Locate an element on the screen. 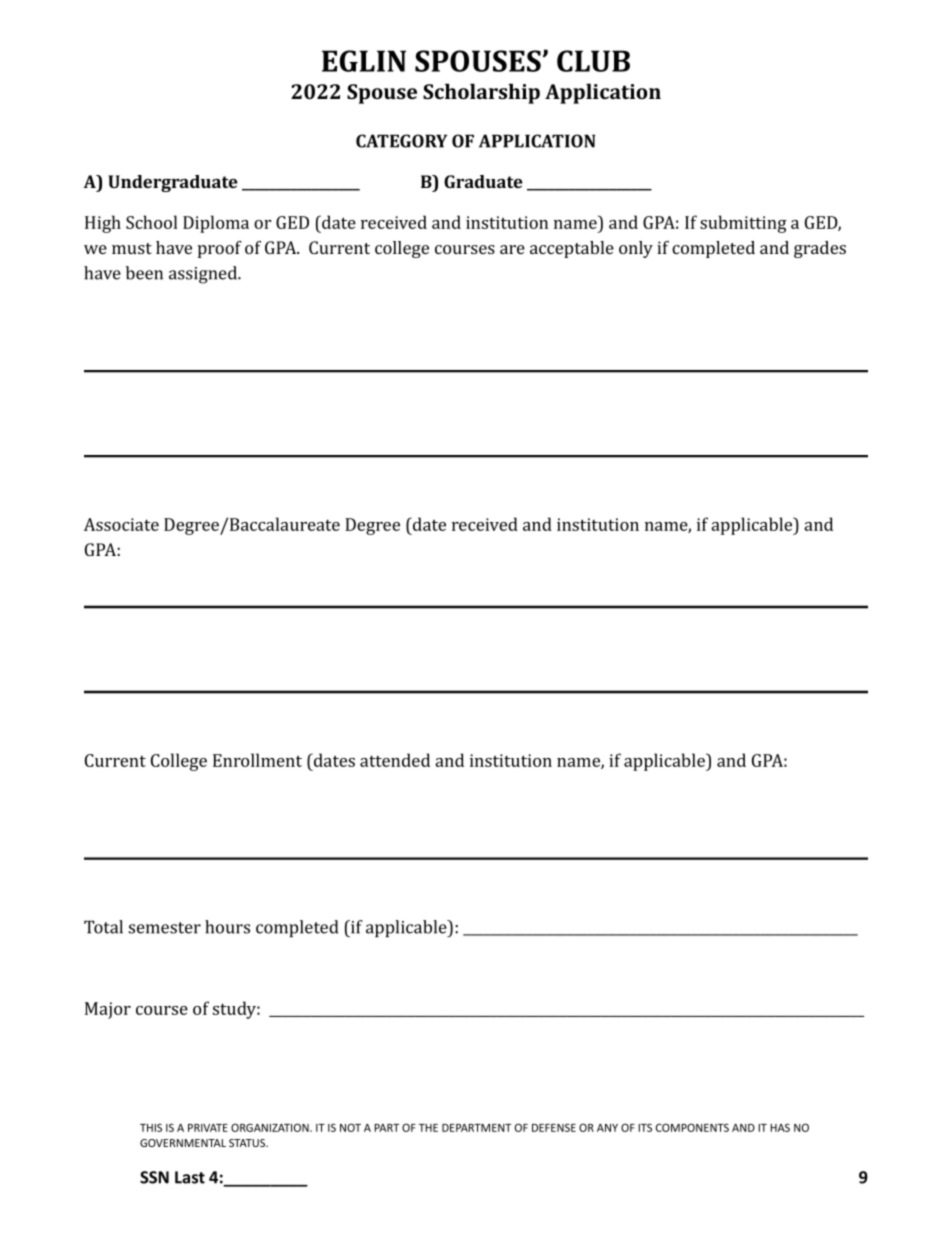 Image resolution: width=952 pixels, height=1233 pixels. semester is located at coordinates (165, 928).
